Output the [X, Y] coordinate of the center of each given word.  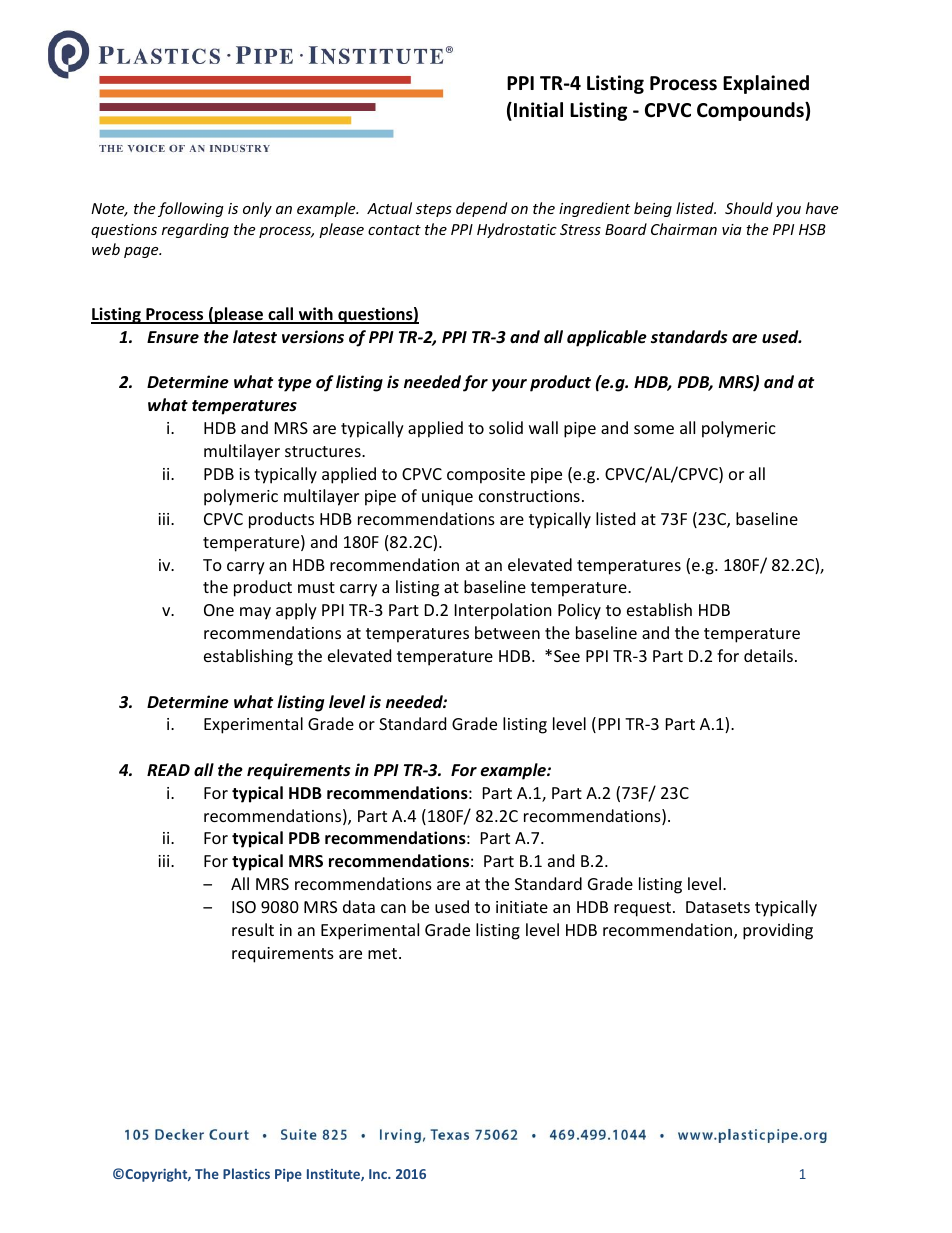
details [768, 655]
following [191, 209]
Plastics [246, 1173]
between [507, 632]
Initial [538, 110]
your [509, 385]
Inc [379, 1174]
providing [778, 931]
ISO [244, 907]
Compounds [751, 111]
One [219, 610]
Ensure [173, 337]
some [654, 429]
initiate [522, 907]
